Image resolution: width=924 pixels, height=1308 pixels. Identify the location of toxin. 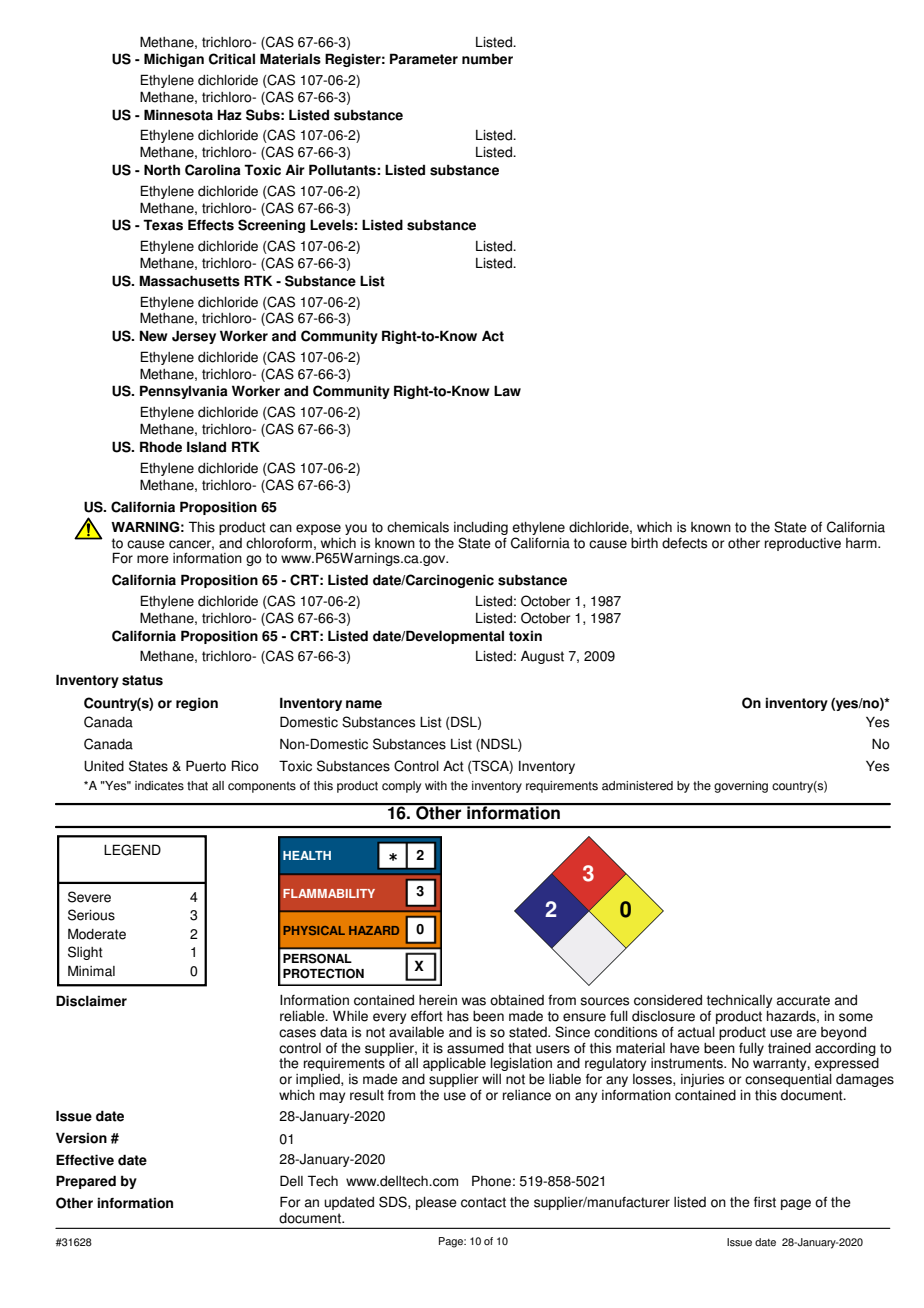
(525, 636).
